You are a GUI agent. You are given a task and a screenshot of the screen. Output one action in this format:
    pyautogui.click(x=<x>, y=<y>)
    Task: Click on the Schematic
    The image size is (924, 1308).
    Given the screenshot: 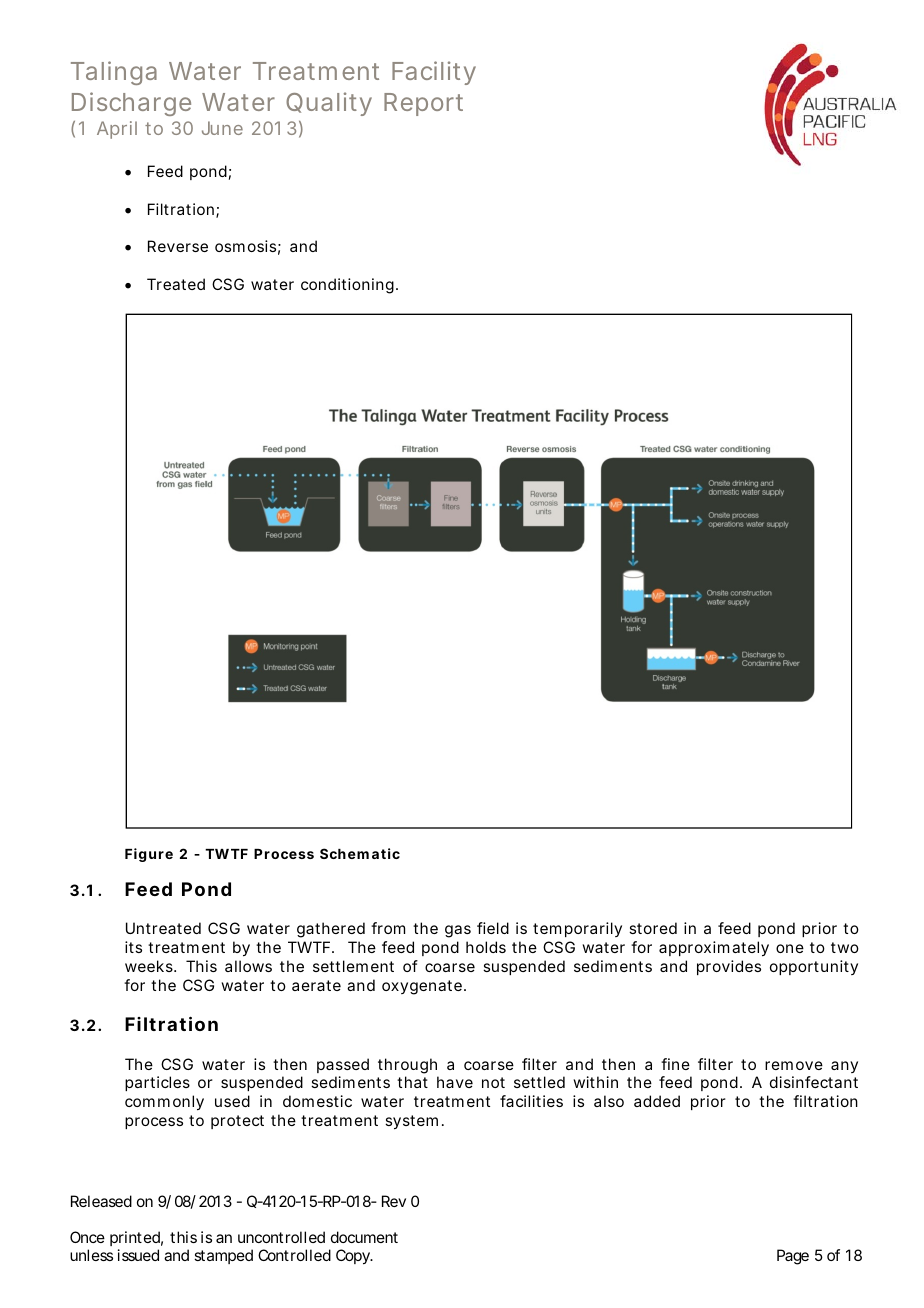 What is the action you would take?
    pyautogui.click(x=360, y=853)
